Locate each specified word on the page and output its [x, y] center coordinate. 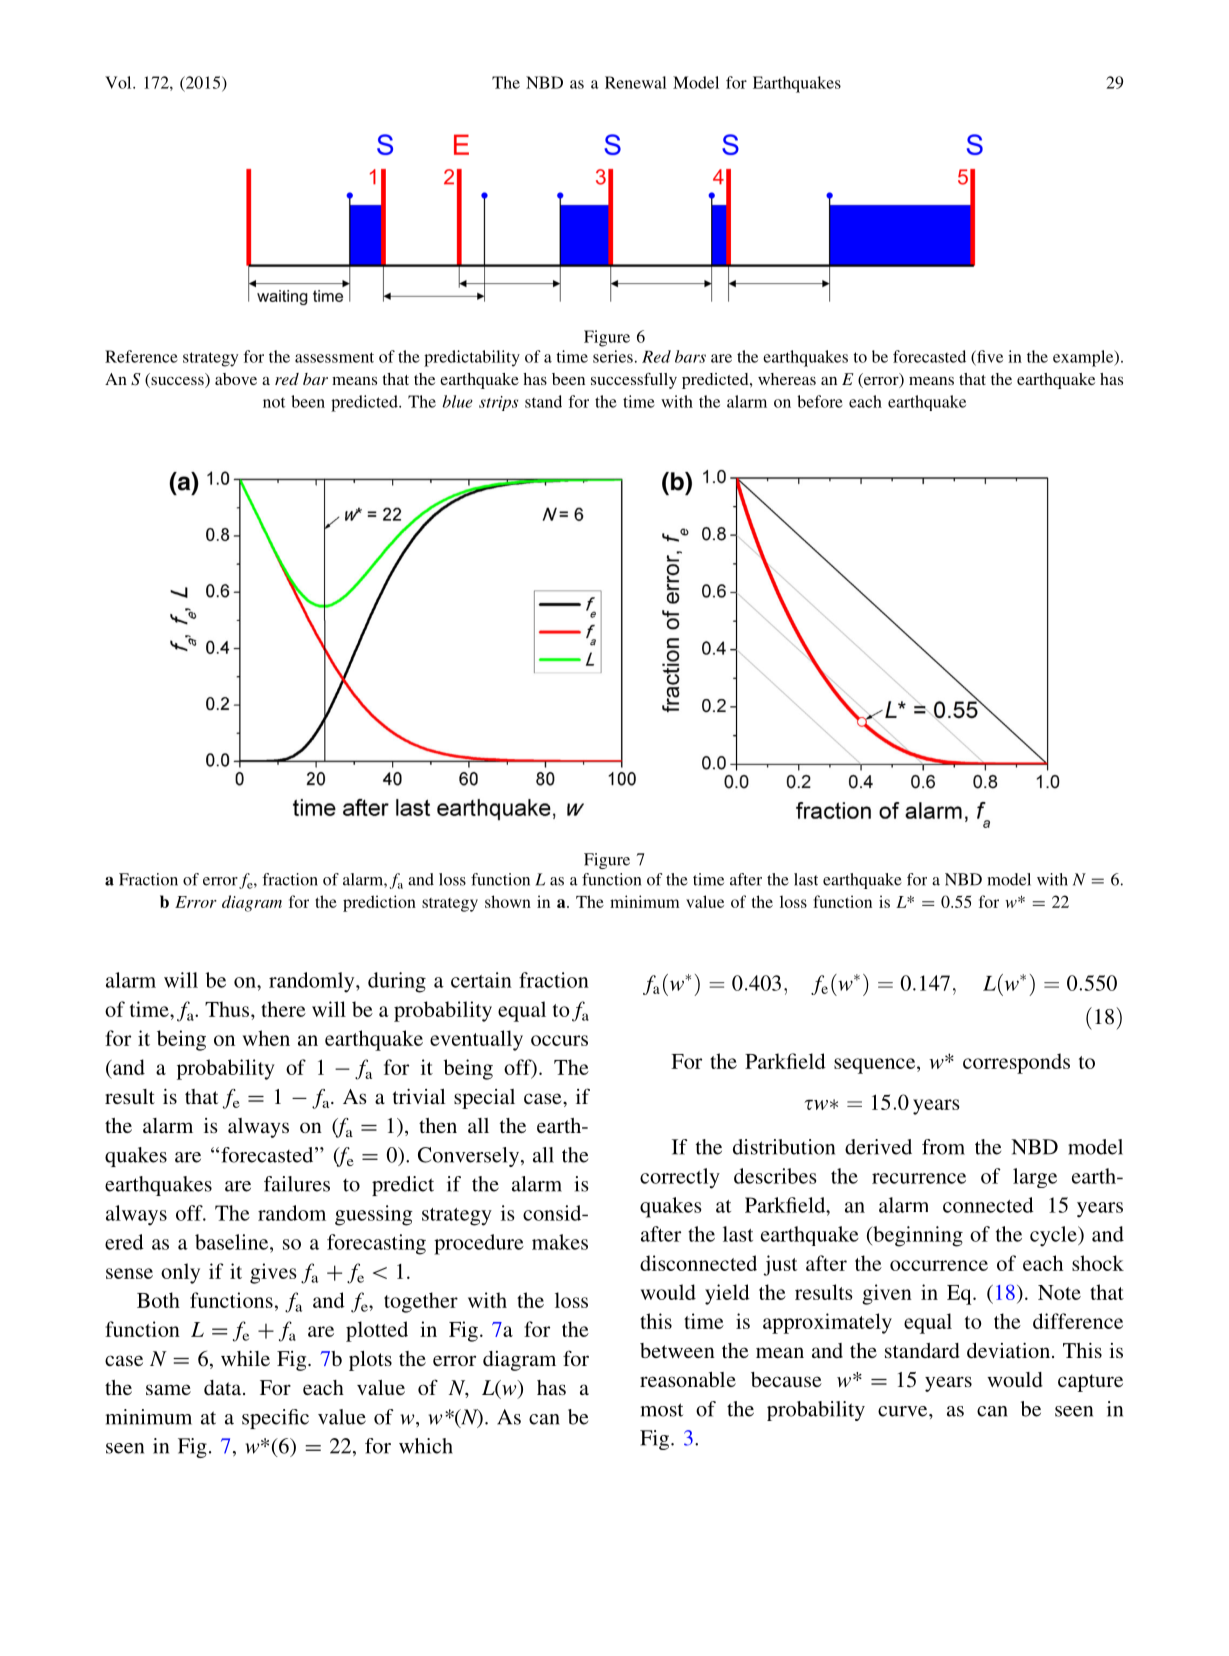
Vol [119, 82]
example [1084, 358]
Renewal [635, 82]
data [224, 1387]
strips [498, 403]
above [236, 379]
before [820, 401]
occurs [559, 1040]
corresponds [1016, 1063]
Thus [228, 1009]
